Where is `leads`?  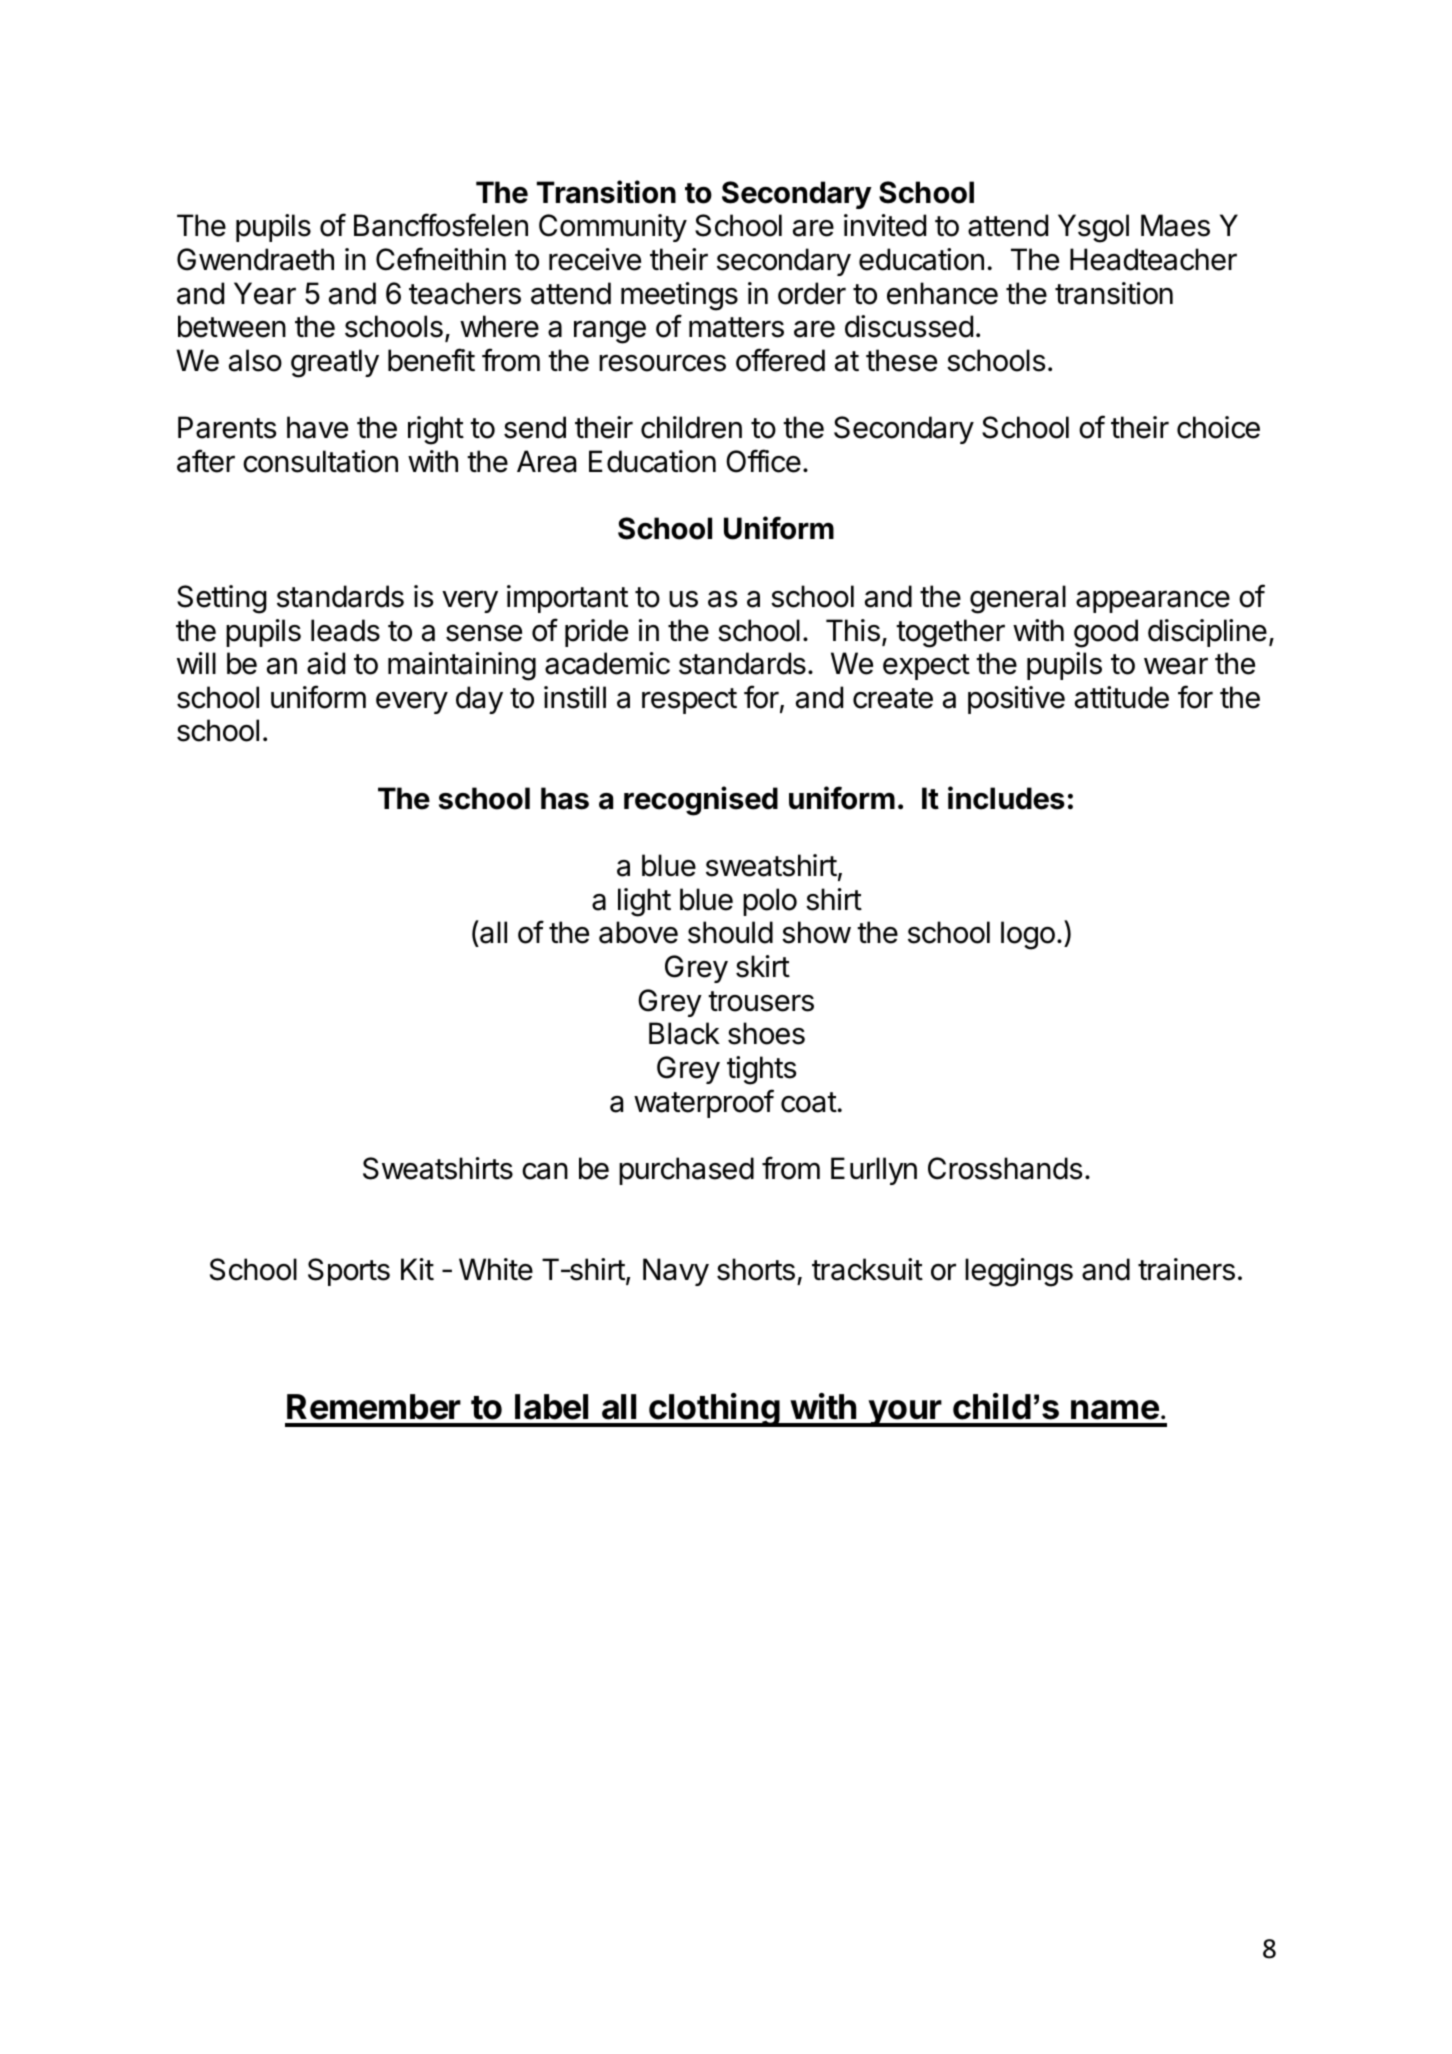
leads is located at coordinates (345, 630).
